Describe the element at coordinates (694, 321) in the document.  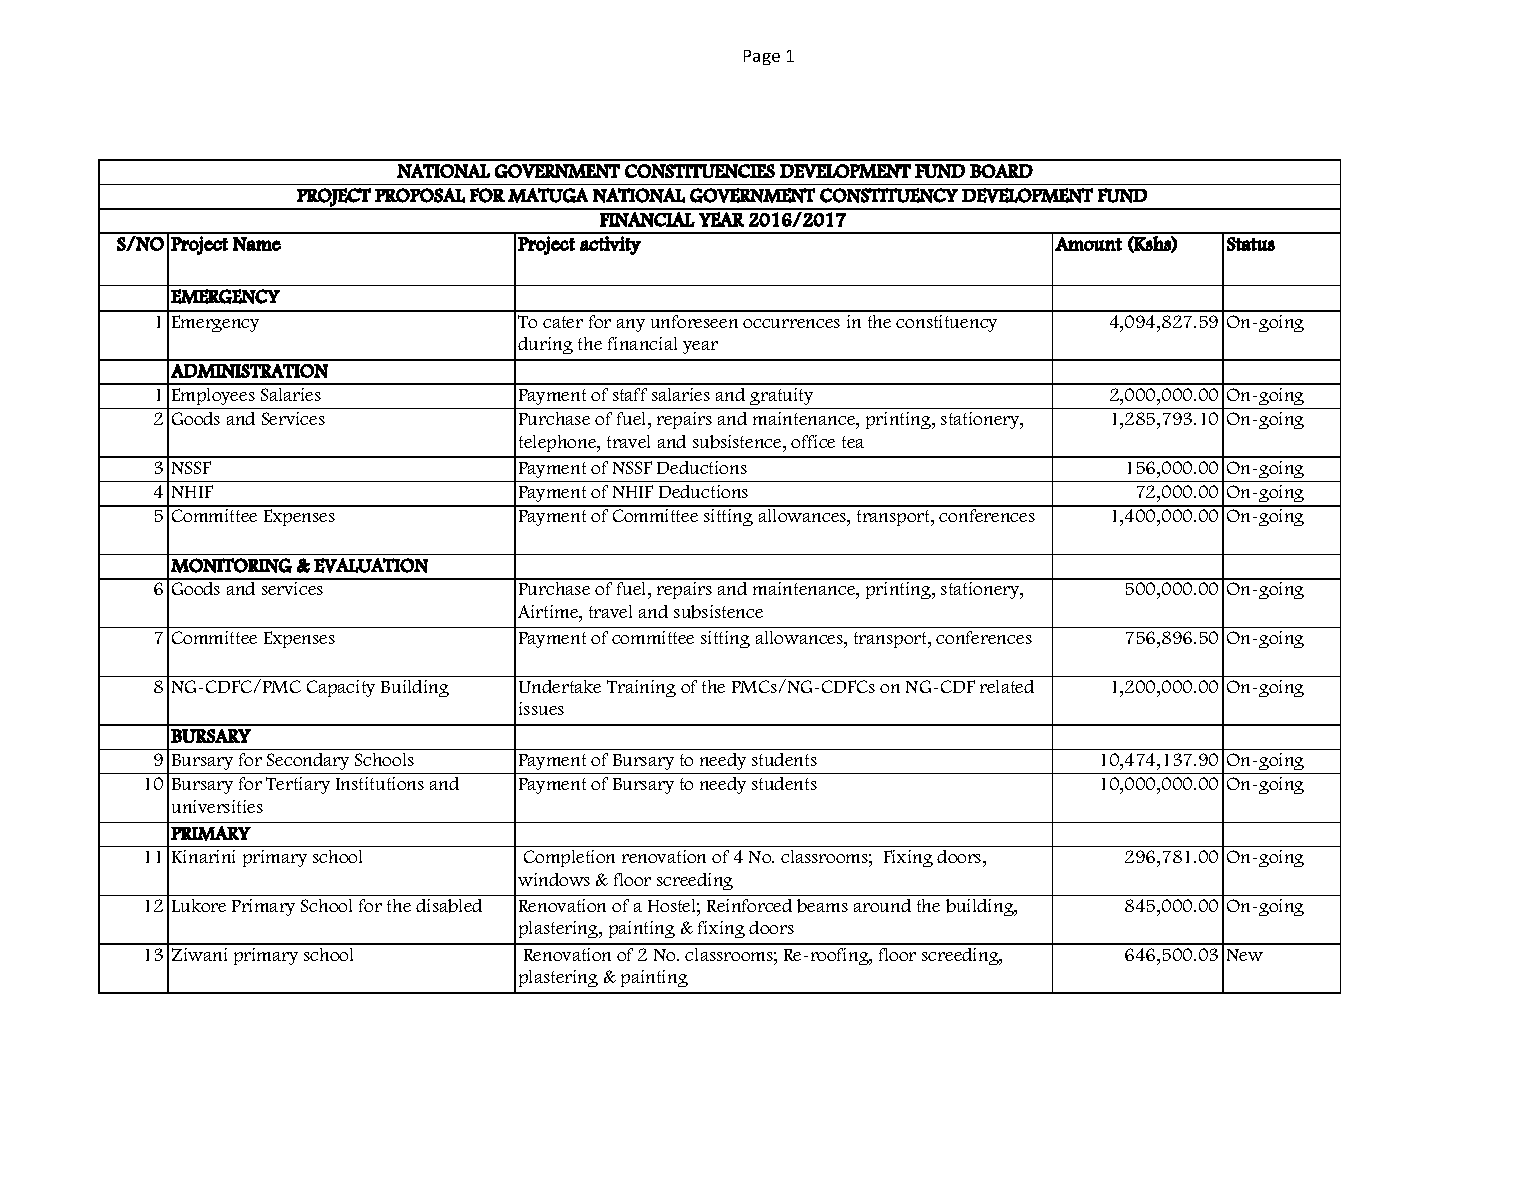
I see `unforeseen` at that location.
